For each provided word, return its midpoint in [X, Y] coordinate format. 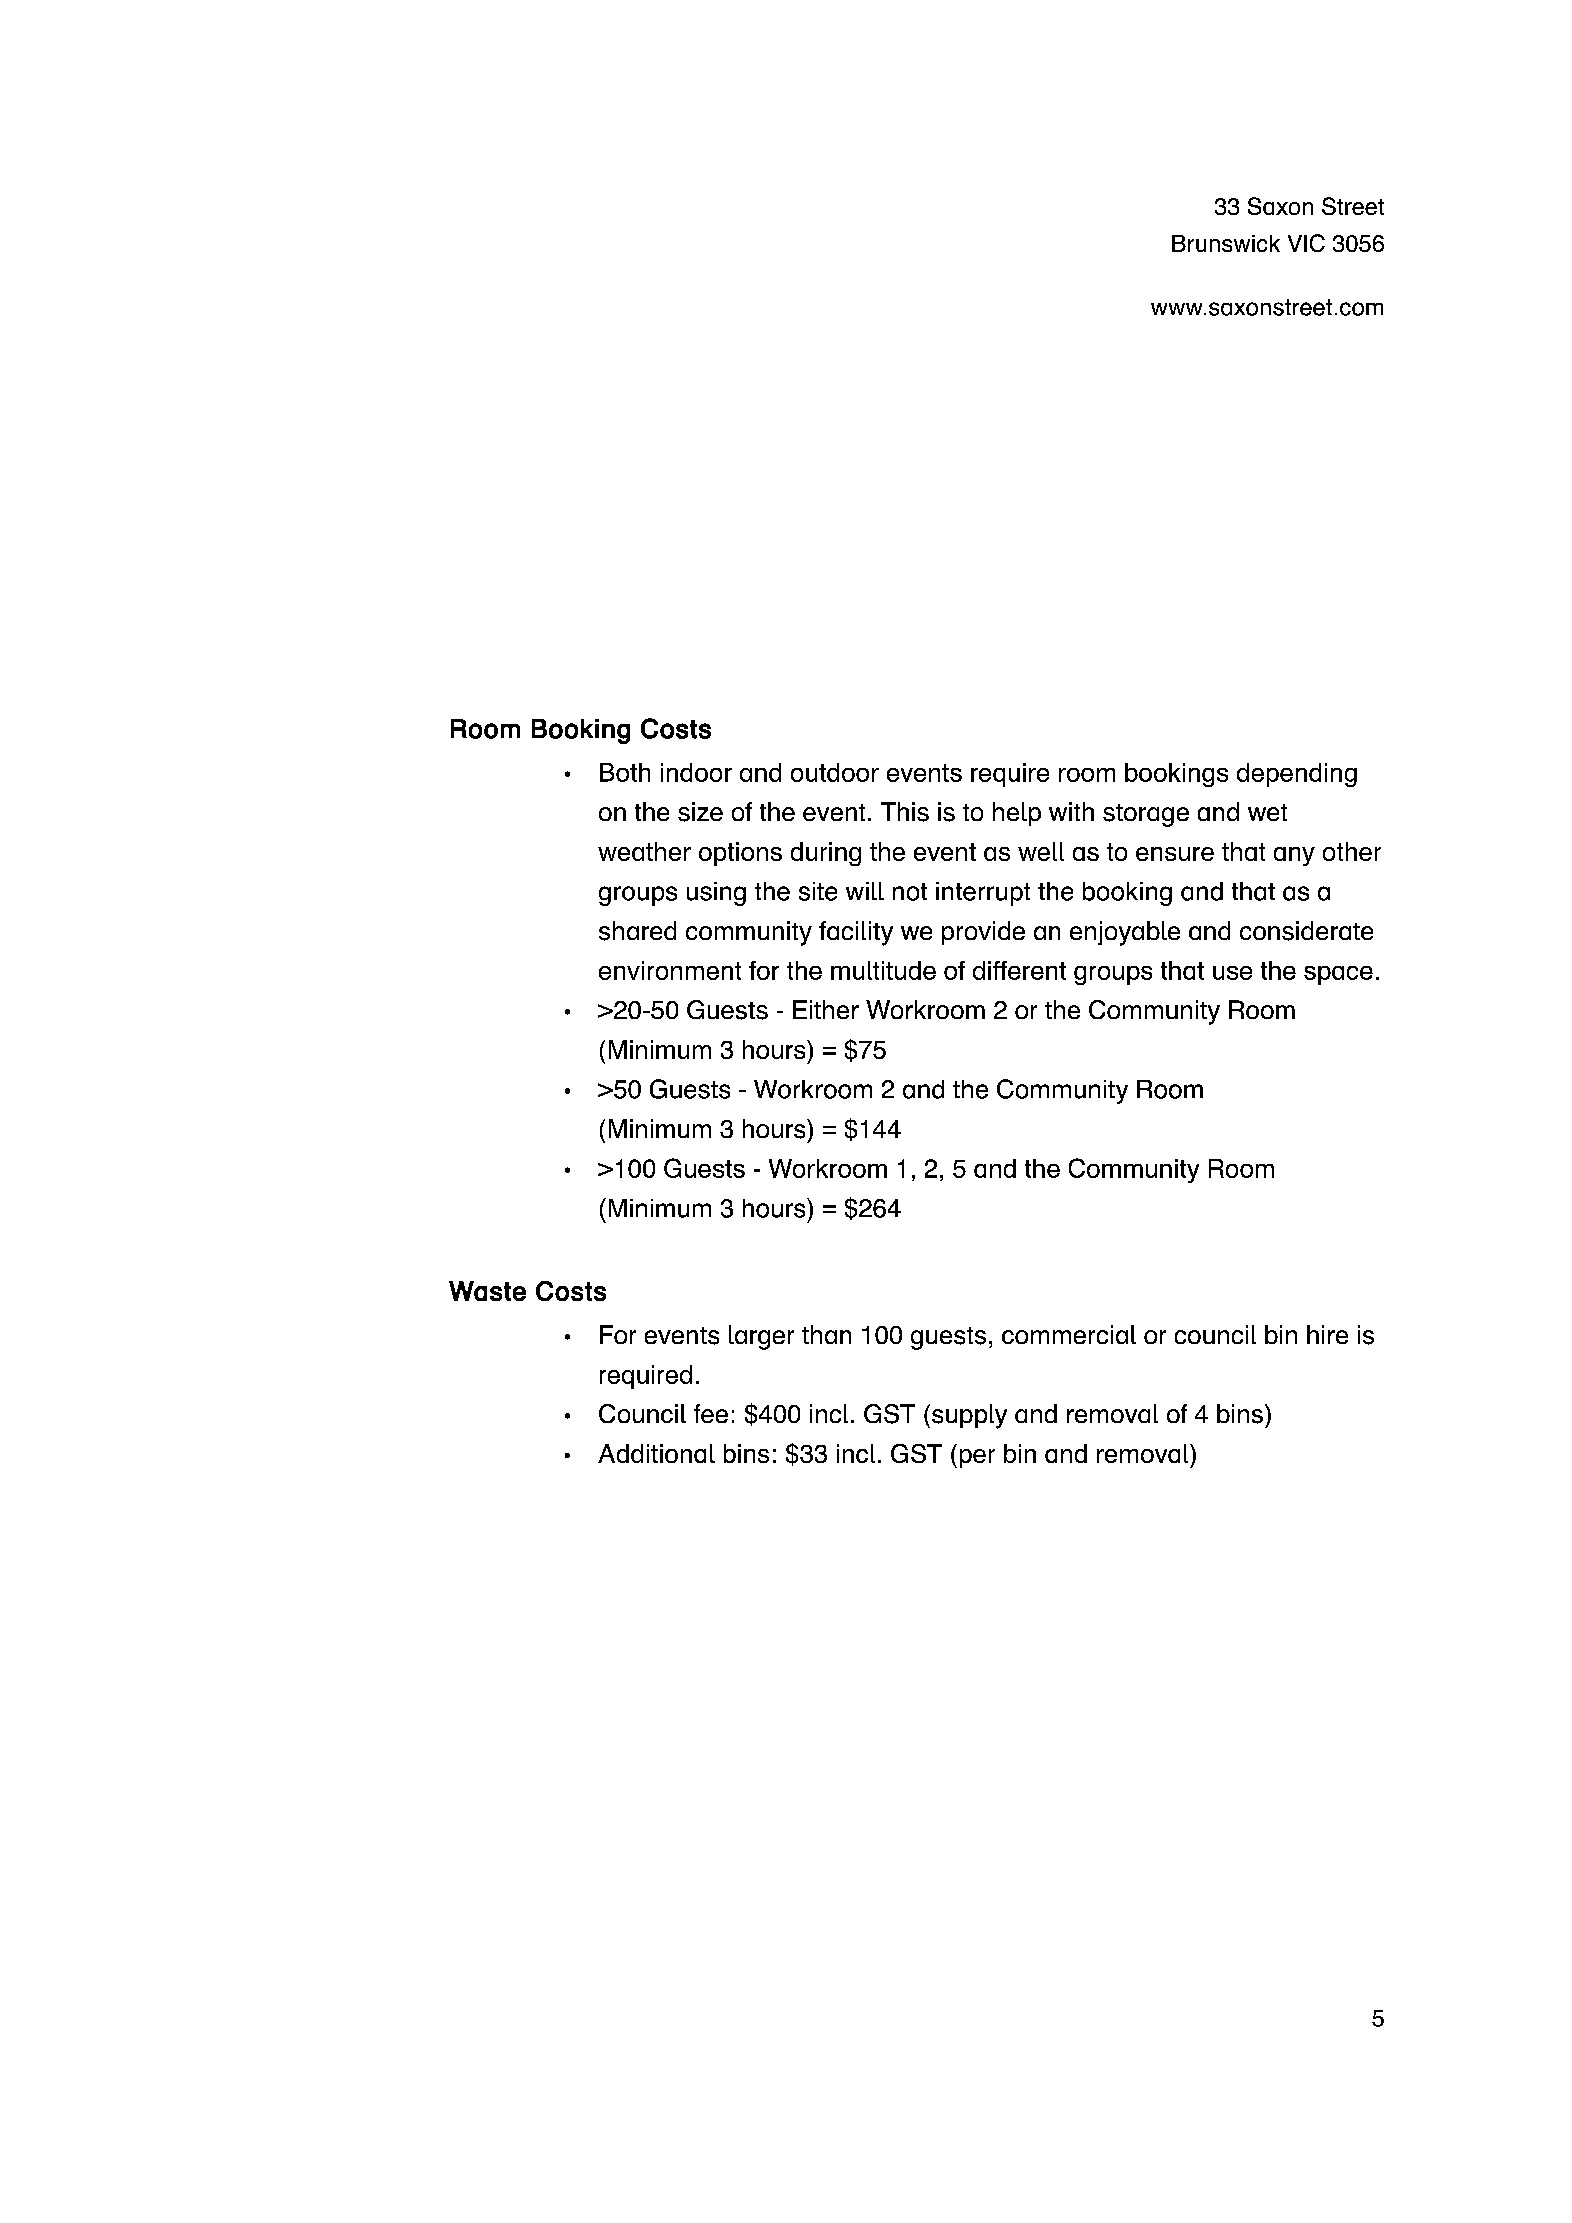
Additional [656, 1453]
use [1232, 973]
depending [1297, 775]
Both [625, 772]
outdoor [835, 772]
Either [826, 1009]
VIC [1306, 243]
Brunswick [1226, 243]
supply [969, 1416]
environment [670, 970]
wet [1267, 812]
